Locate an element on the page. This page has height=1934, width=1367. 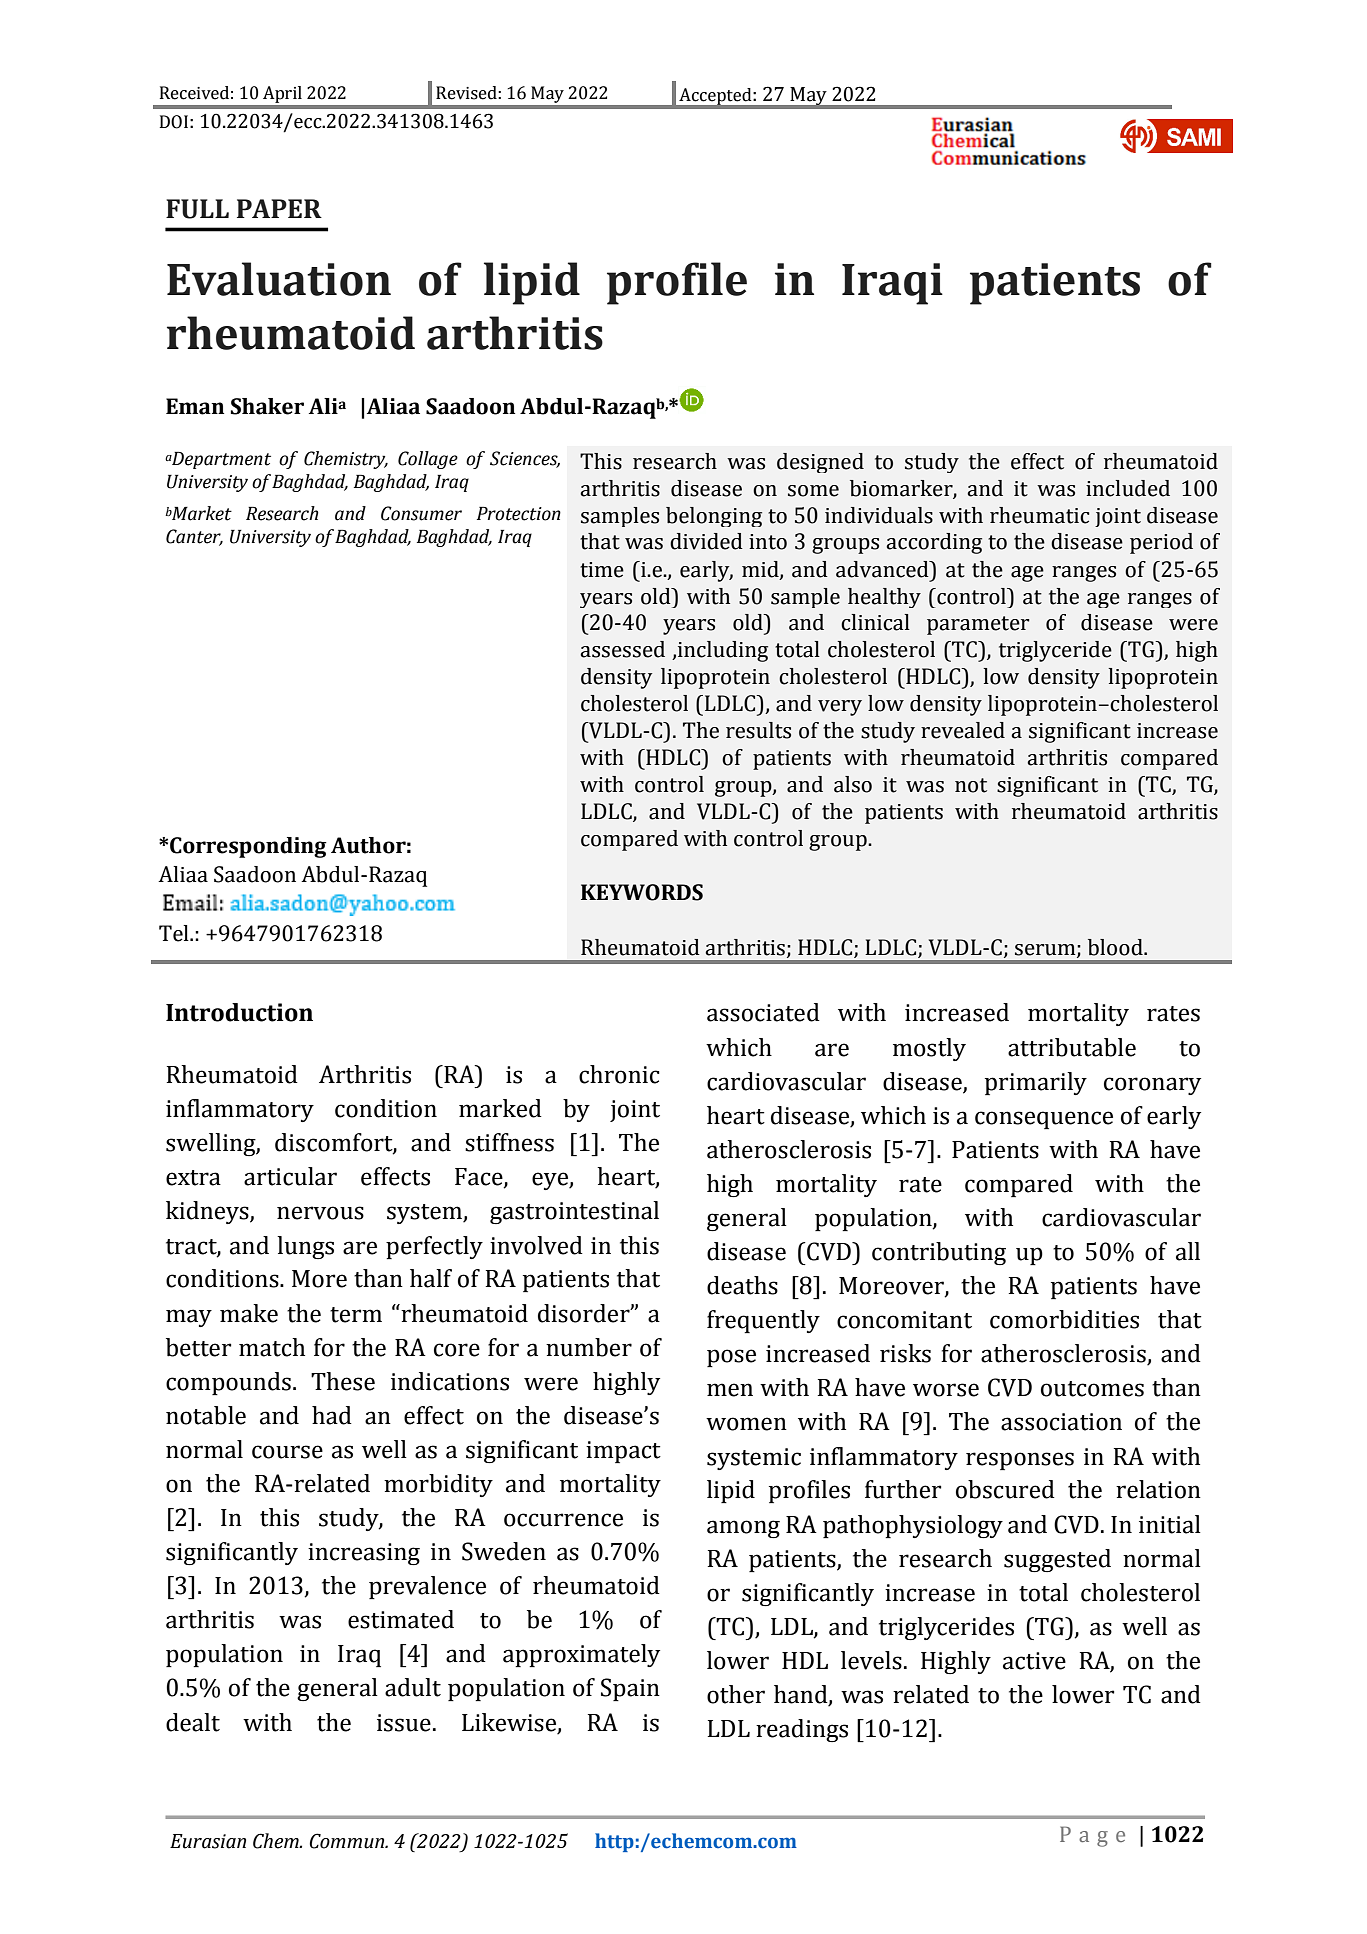
lungs is located at coordinates (305, 1247).
